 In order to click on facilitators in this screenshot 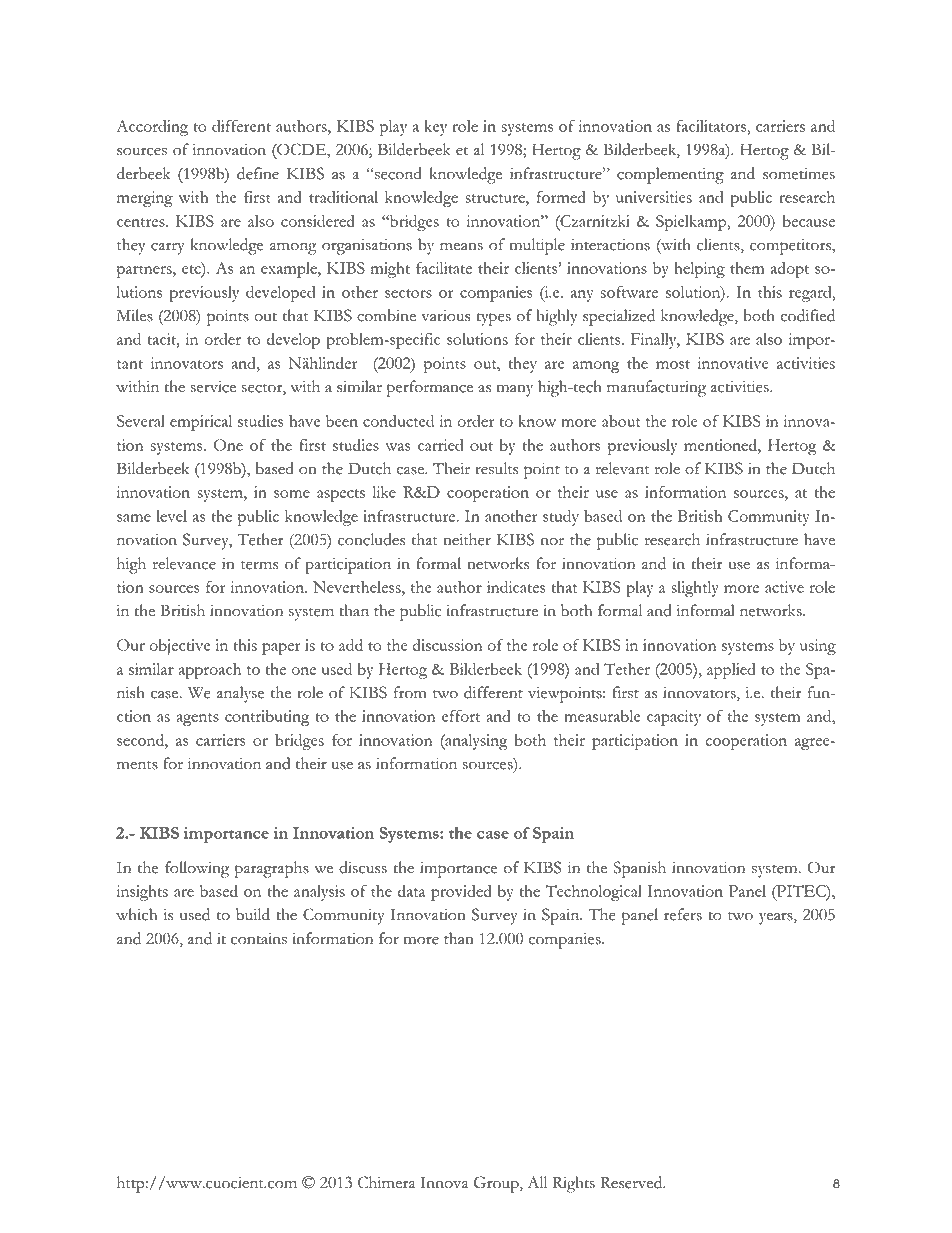, I will do `click(712, 126)`.
